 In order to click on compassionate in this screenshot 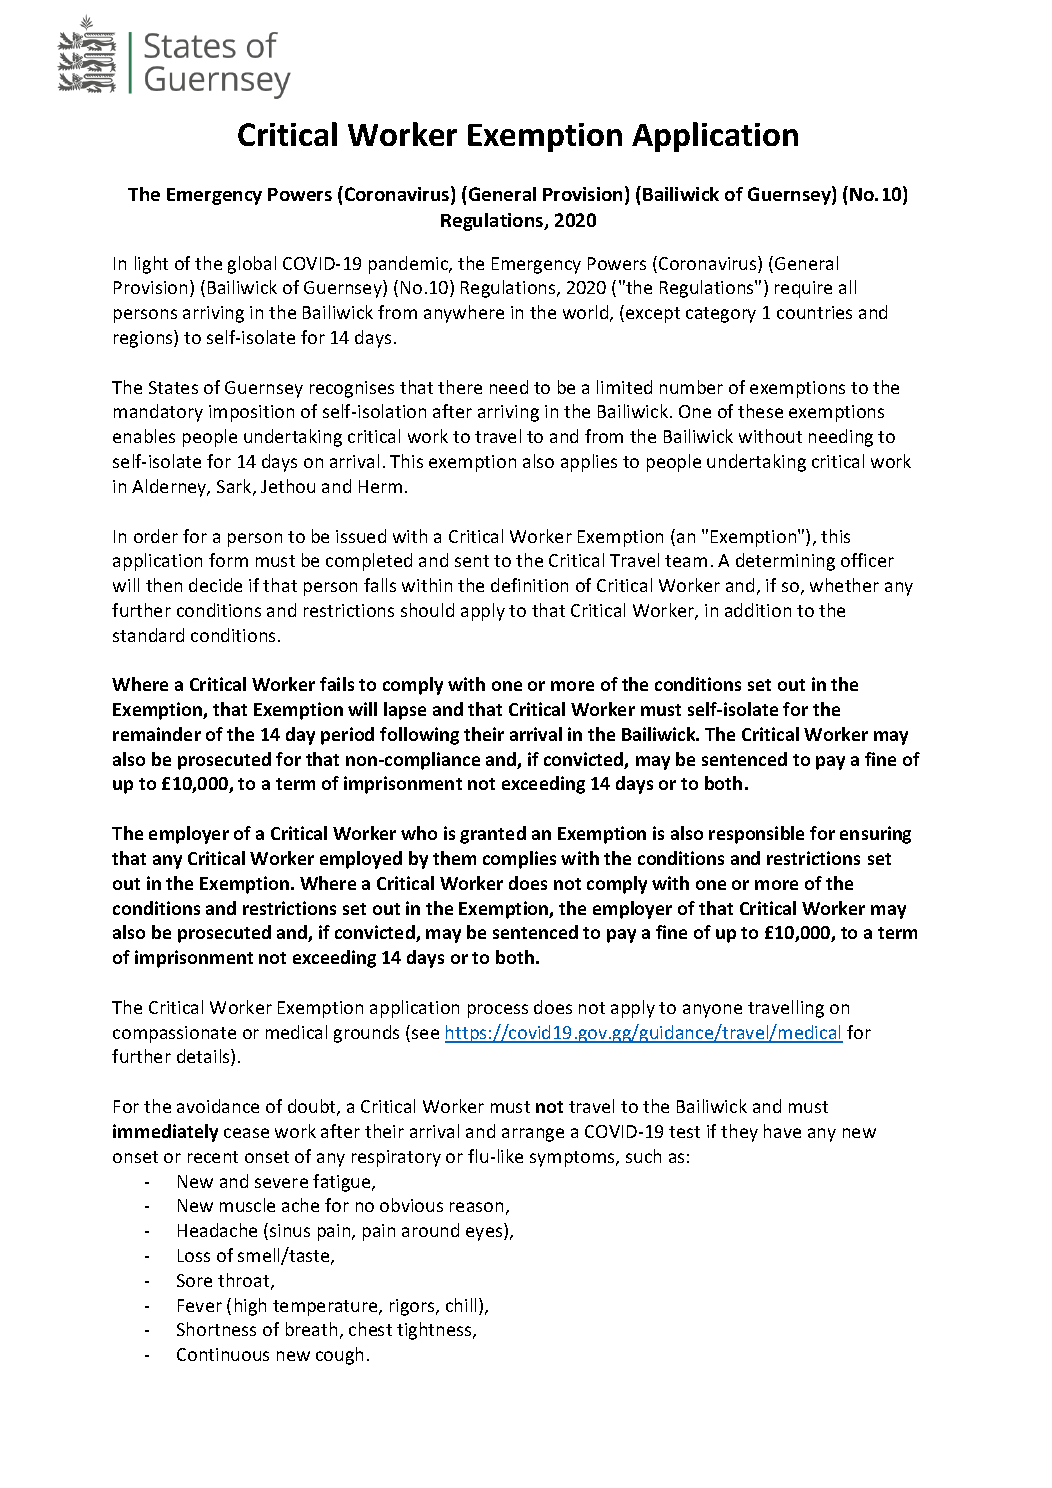, I will do `click(174, 1034)`.
